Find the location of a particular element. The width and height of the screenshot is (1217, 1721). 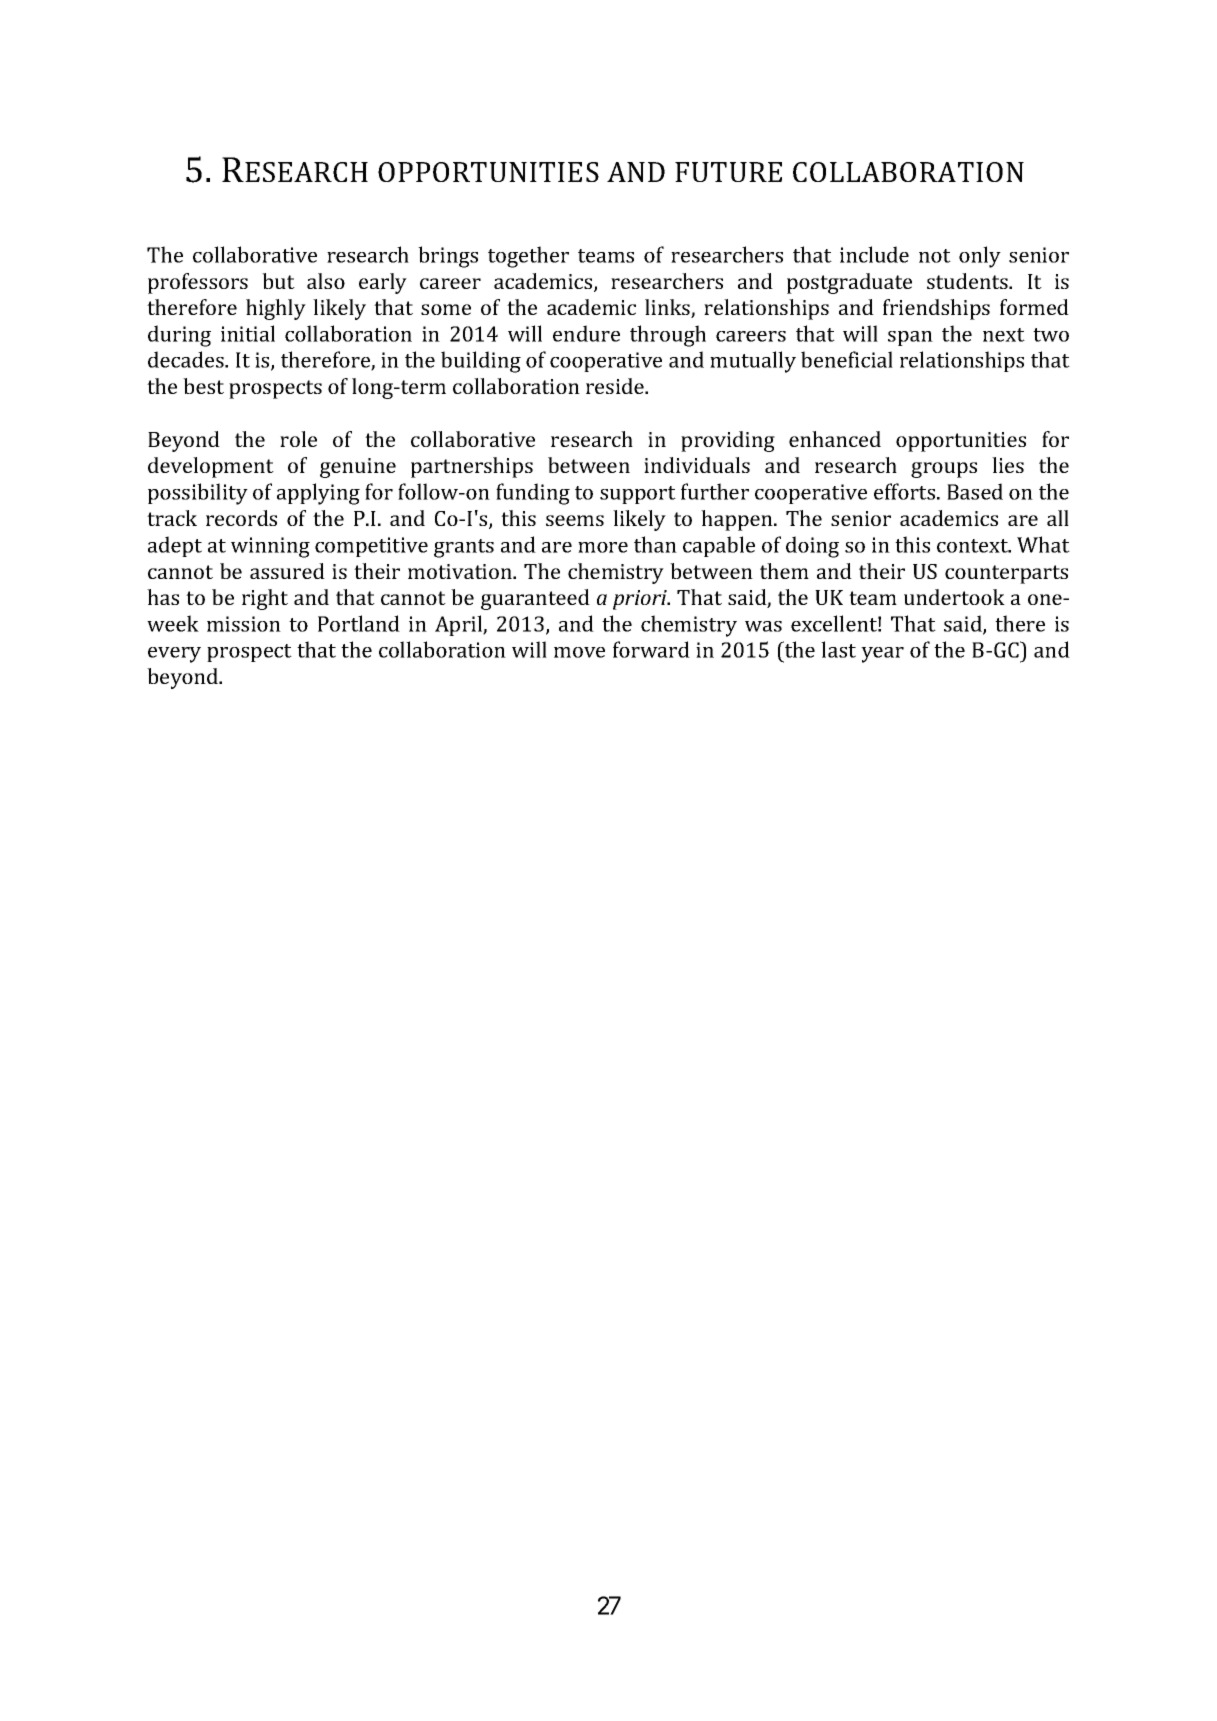

FUTURE is located at coordinates (728, 172).
